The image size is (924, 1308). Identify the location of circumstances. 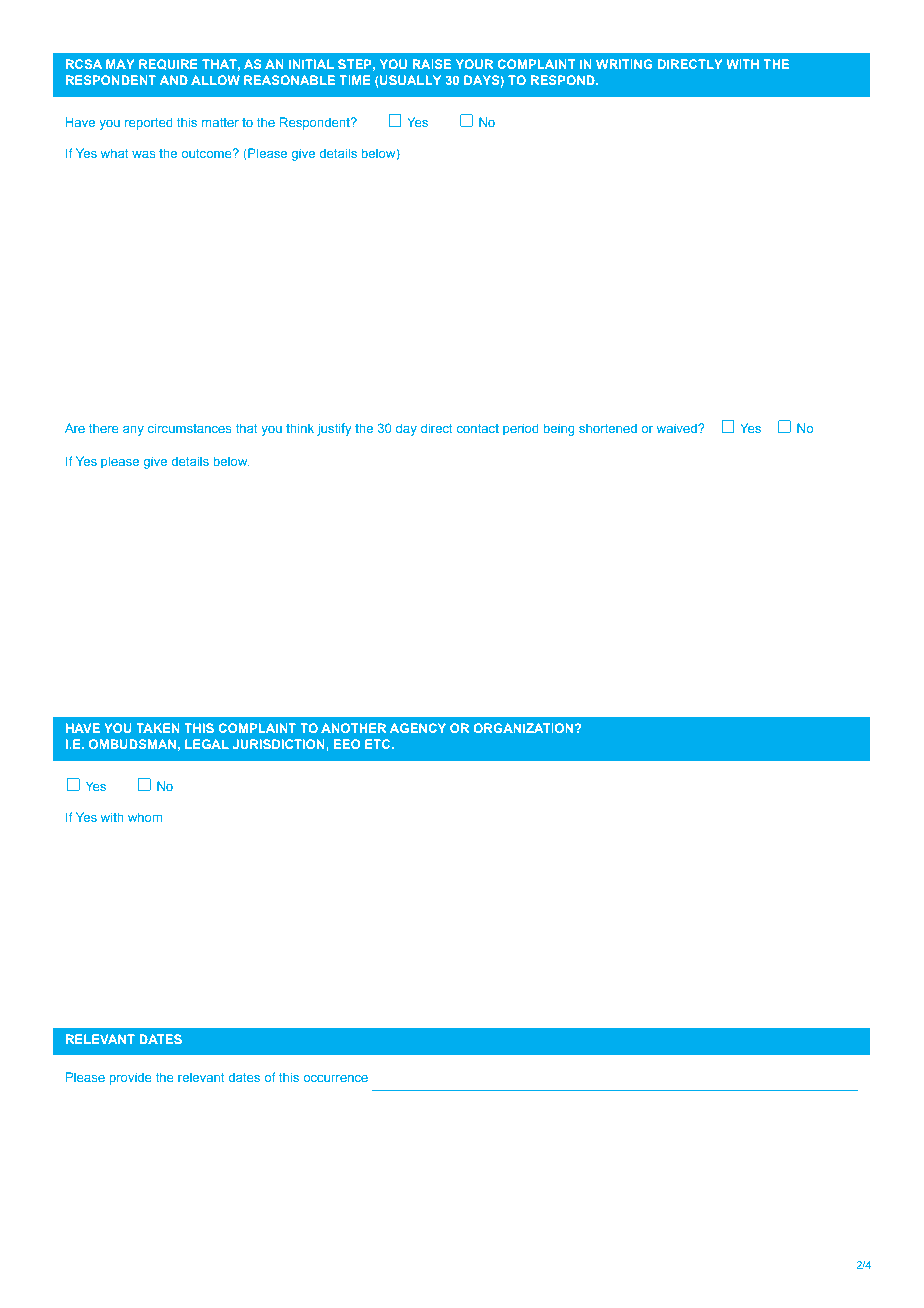
(189, 428).
